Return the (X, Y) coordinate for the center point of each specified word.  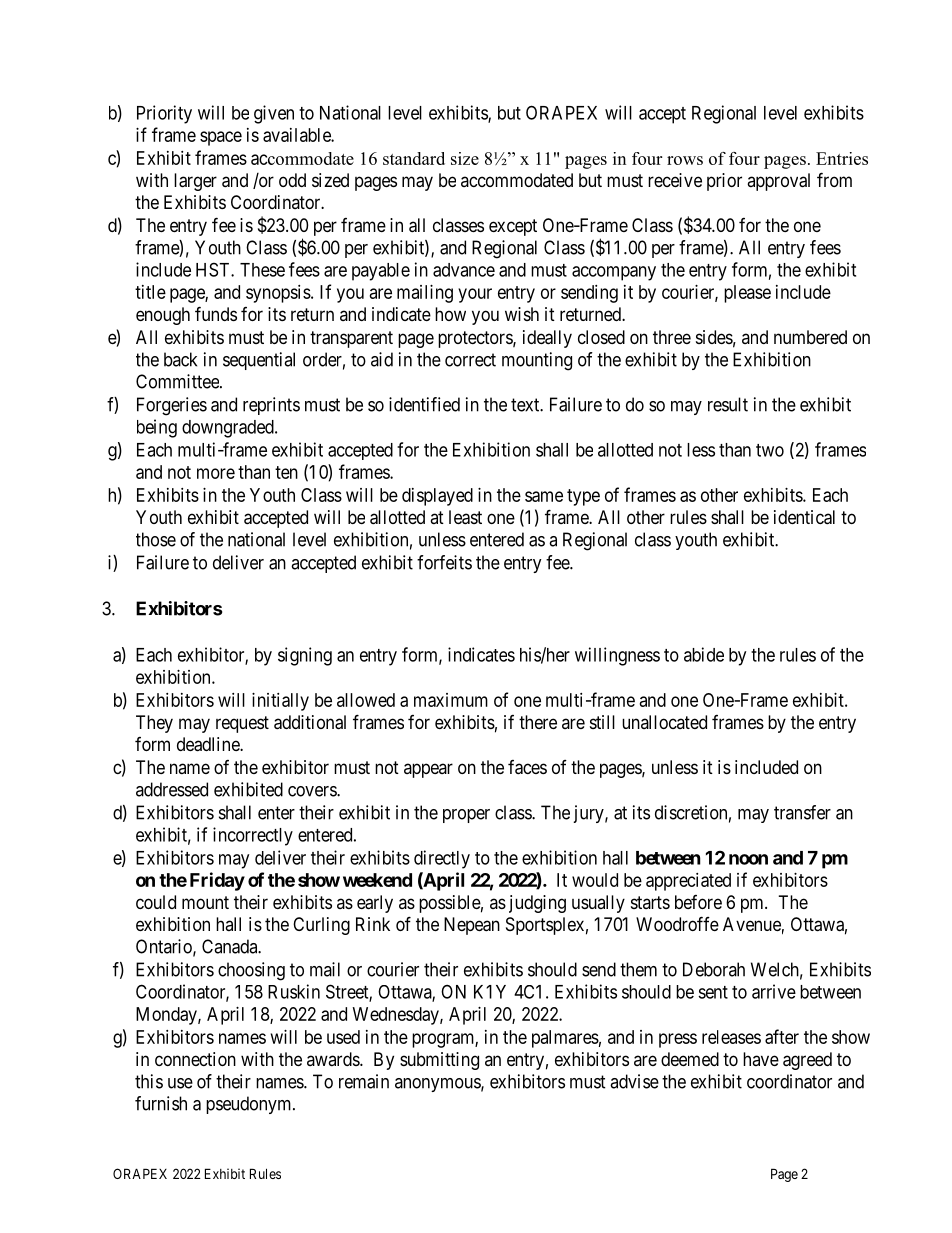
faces (527, 767)
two (770, 450)
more (216, 473)
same (544, 496)
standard (414, 158)
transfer (802, 812)
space (221, 138)
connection (195, 1059)
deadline (209, 744)
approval (778, 182)
